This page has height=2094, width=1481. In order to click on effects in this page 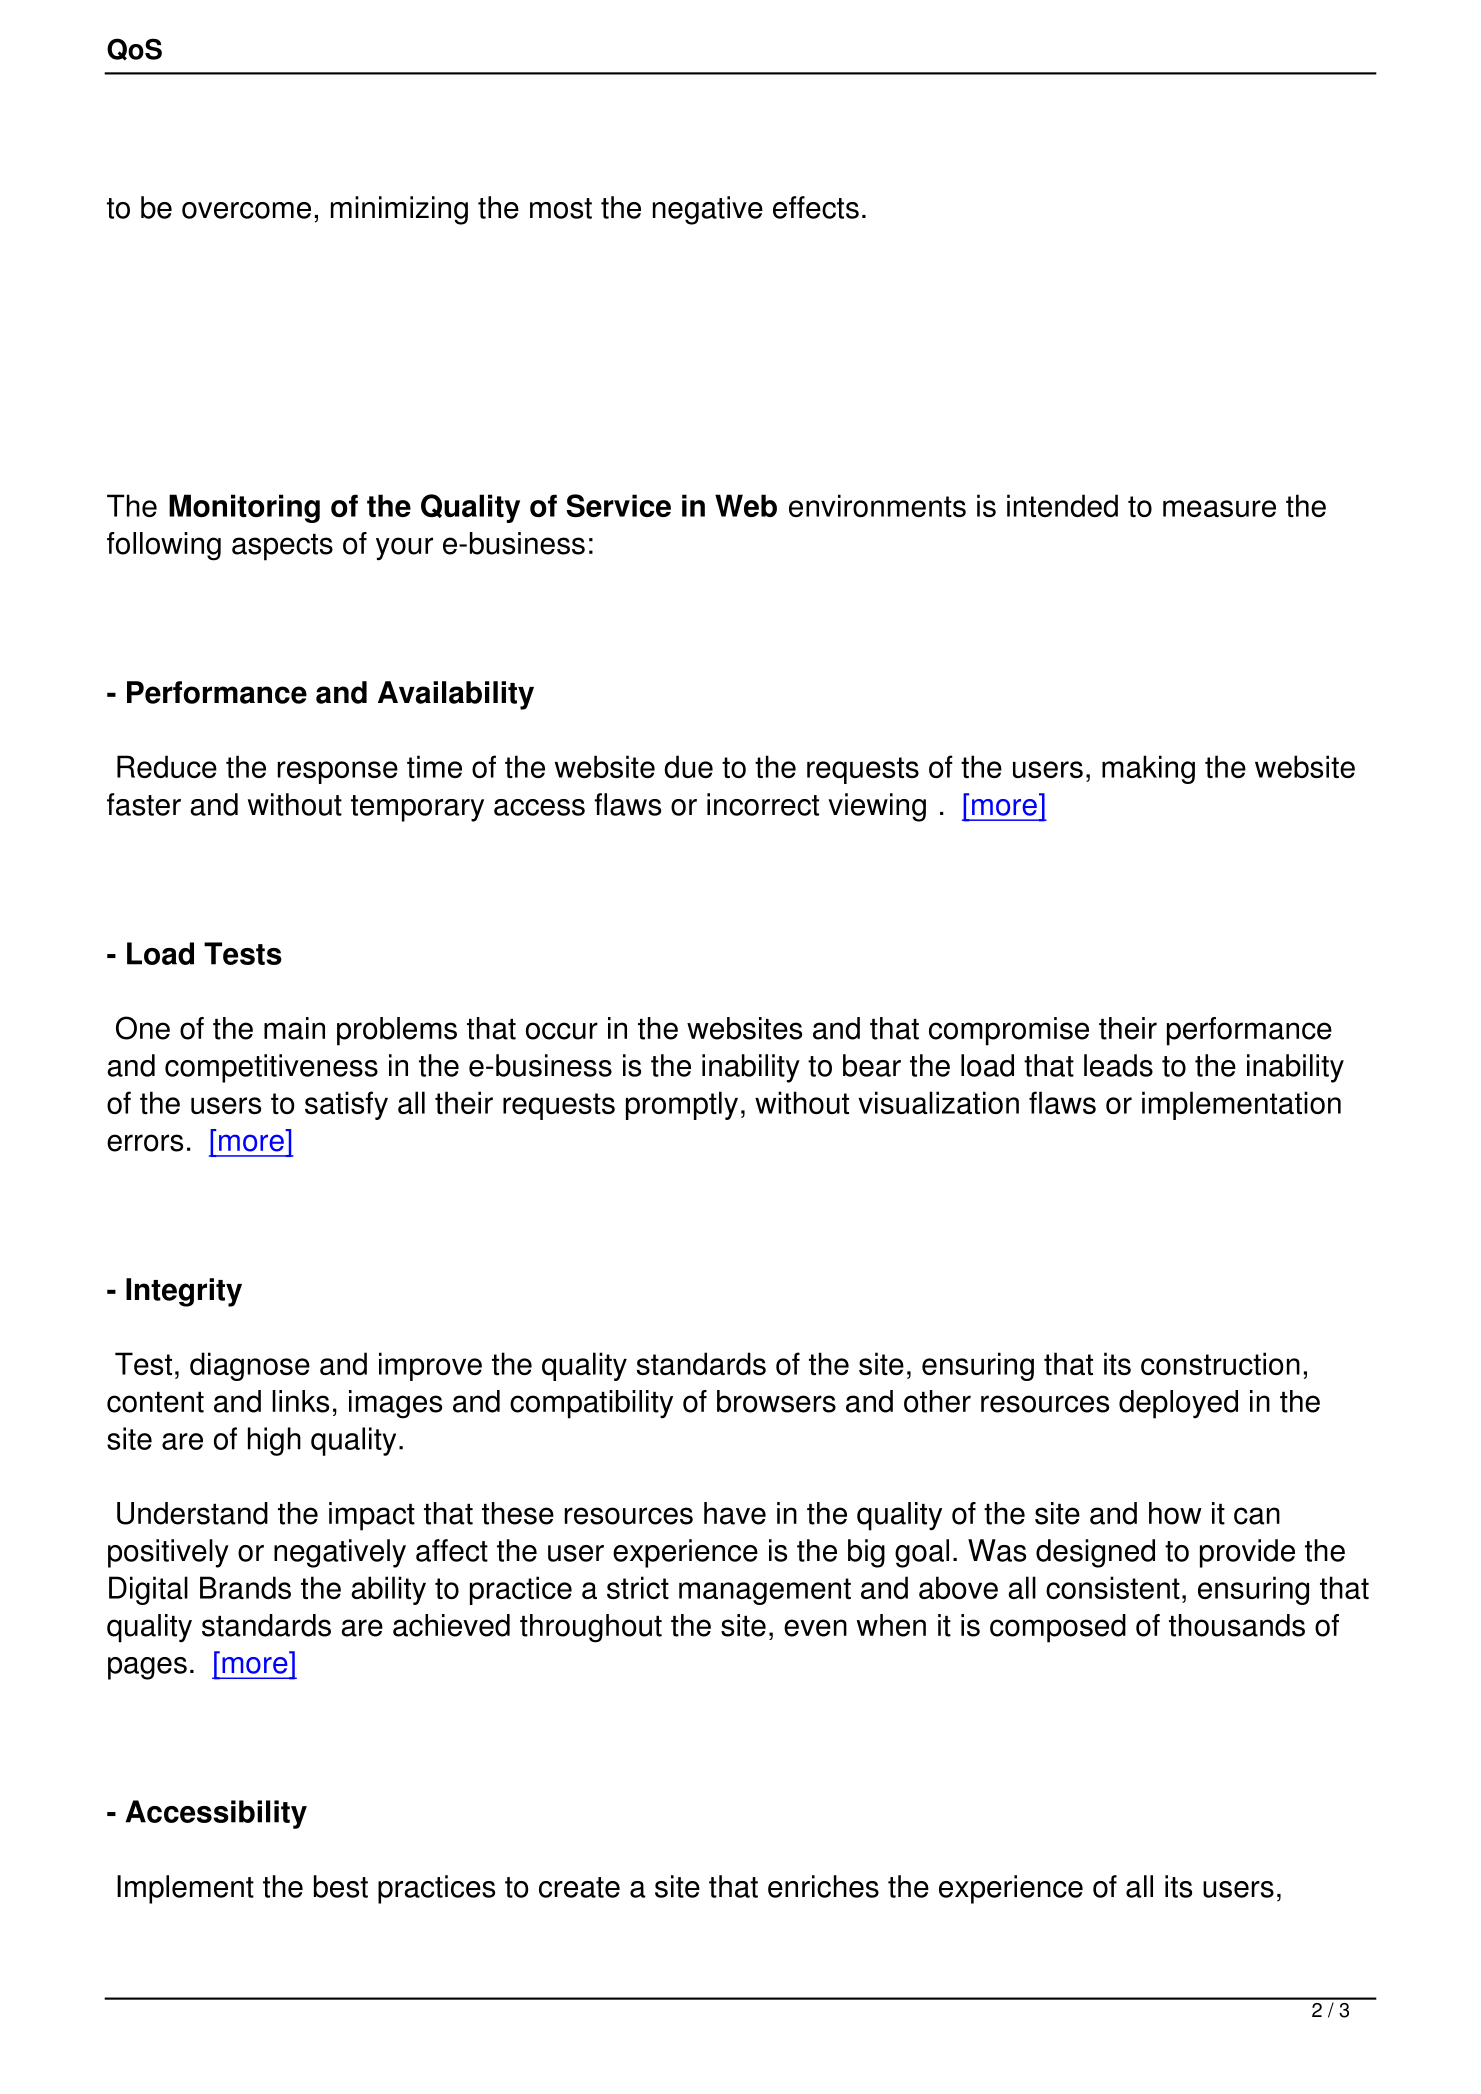, I will do `click(816, 207)`.
